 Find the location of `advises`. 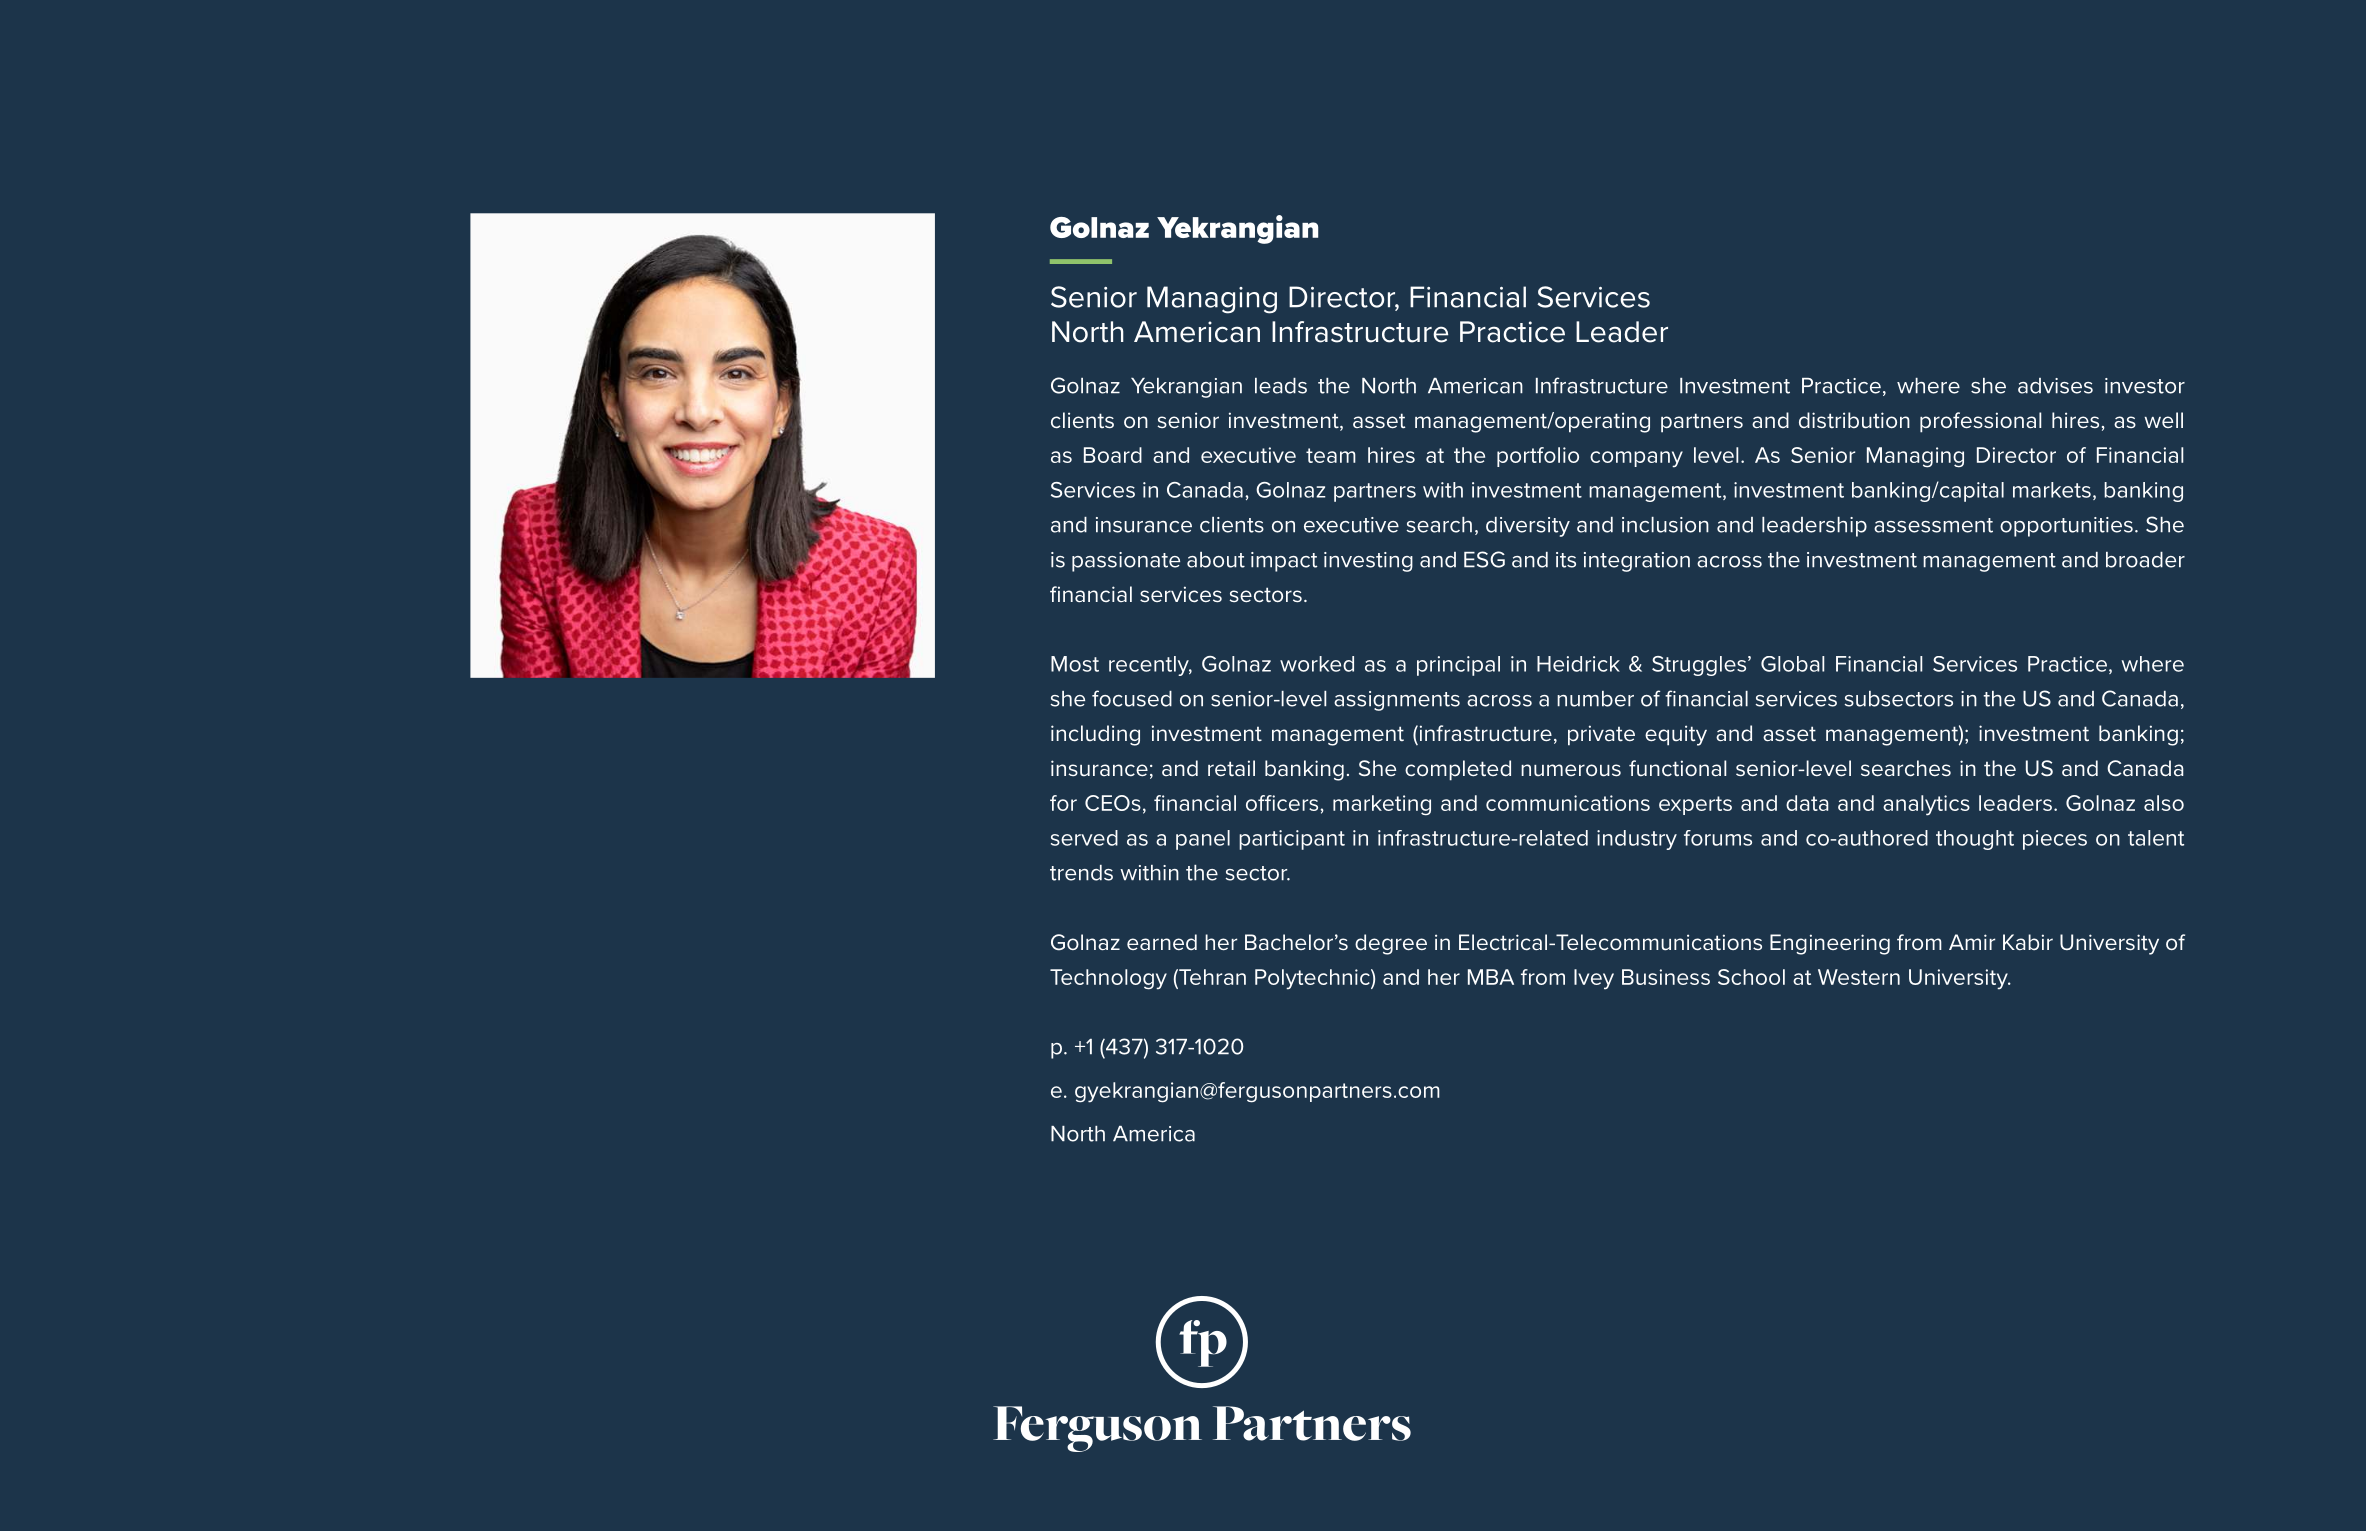

advises is located at coordinates (2055, 386).
